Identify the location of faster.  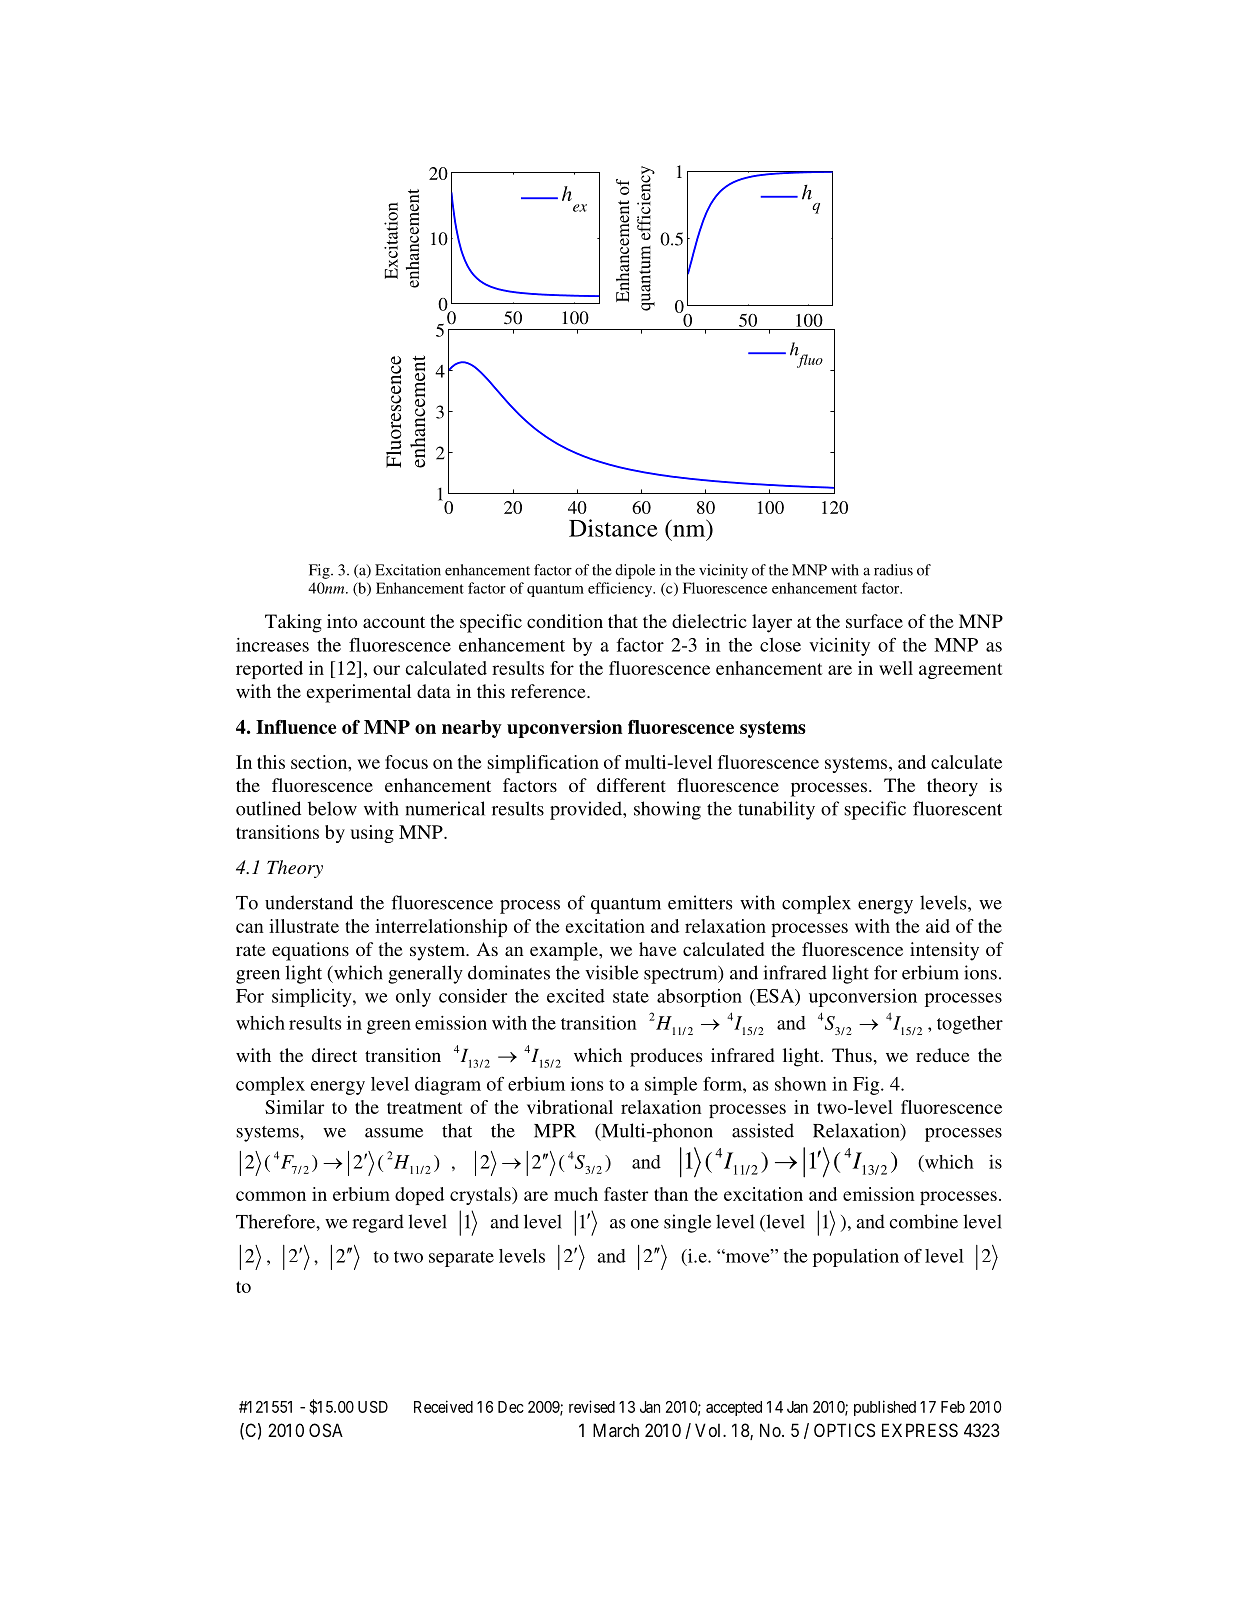
(626, 1194).
